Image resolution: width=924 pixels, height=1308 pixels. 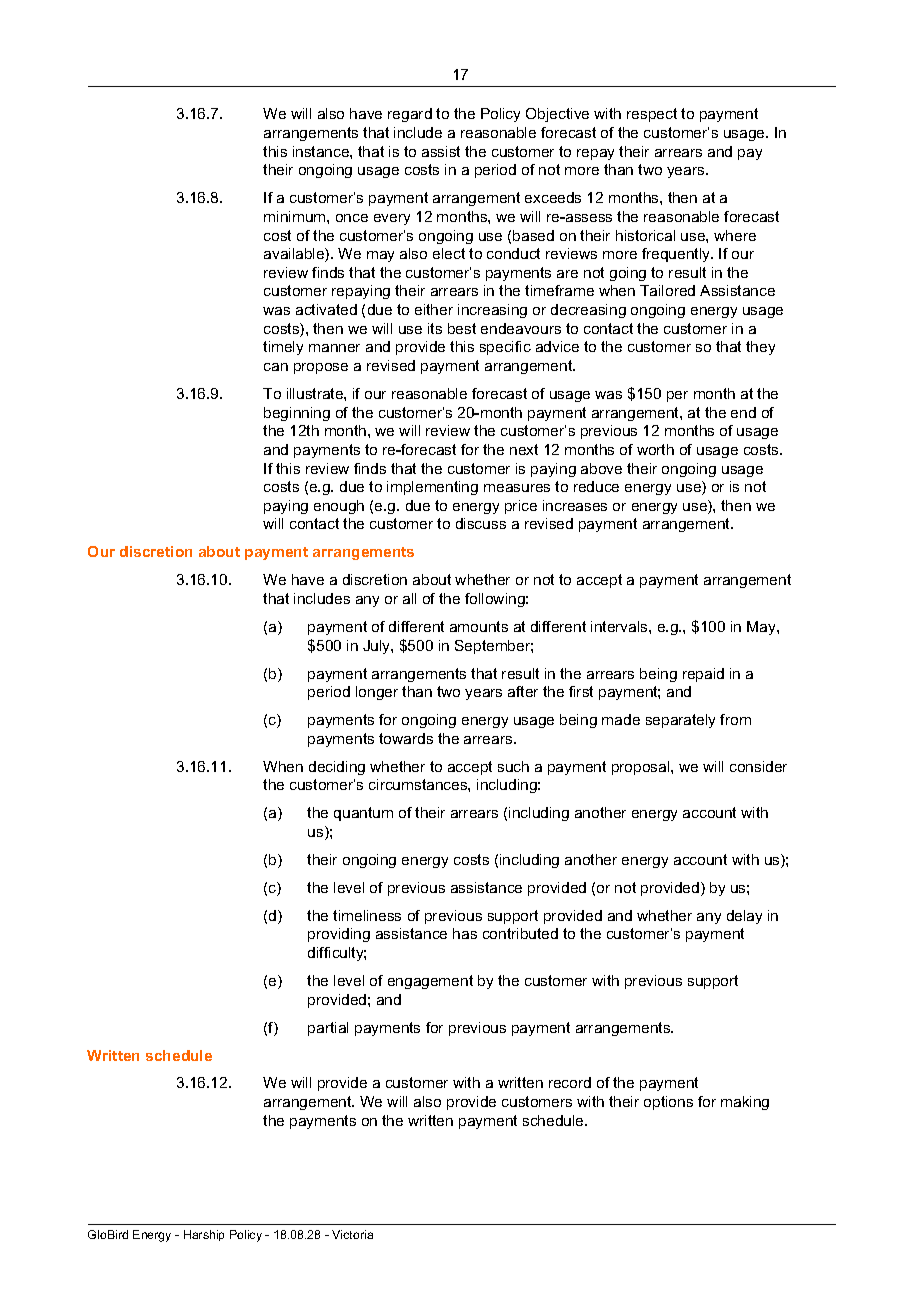 What do you see at coordinates (557, 115) in the screenshot?
I see `Objective` at bounding box center [557, 115].
